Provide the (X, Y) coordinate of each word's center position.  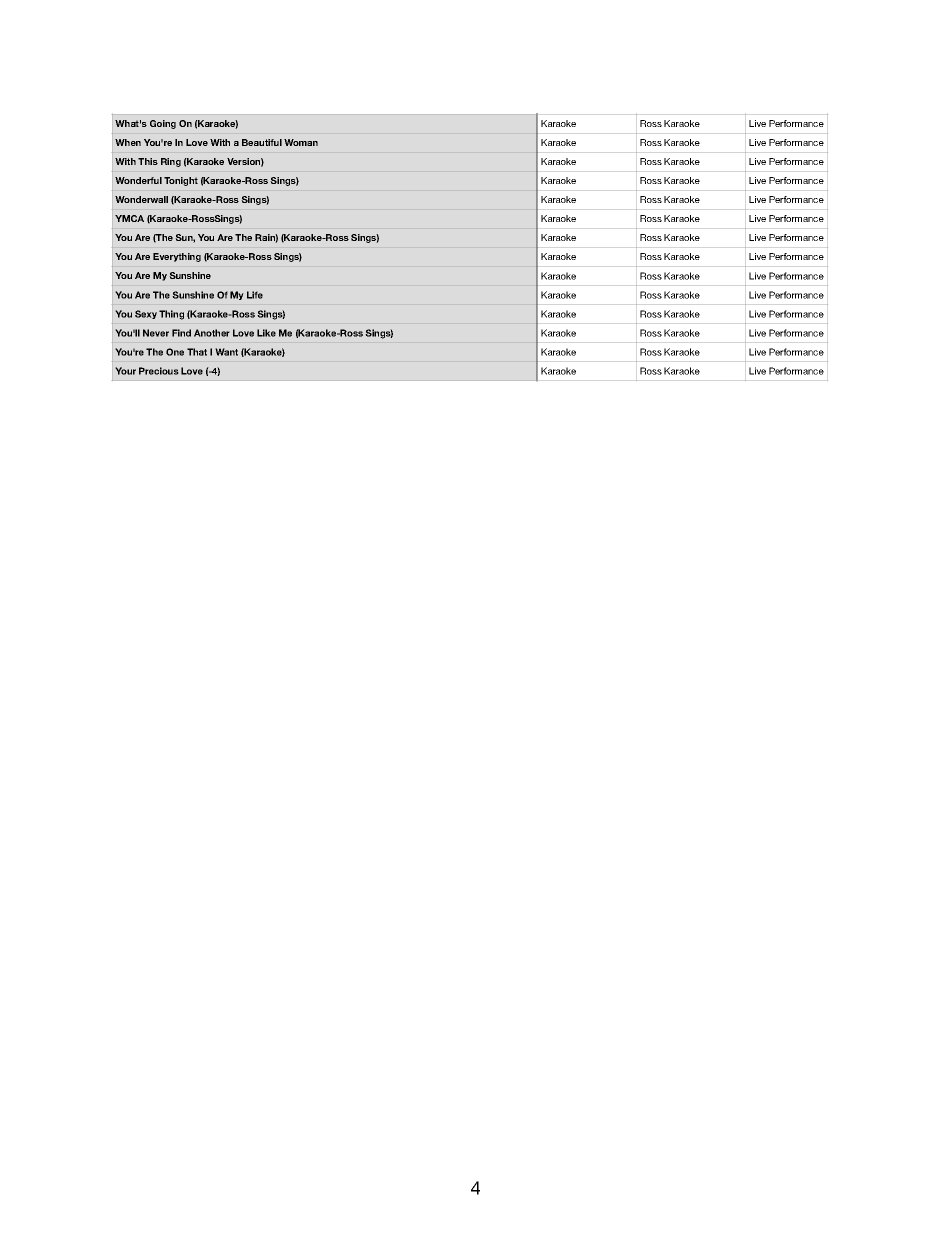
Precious (159, 371)
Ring (171, 162)
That (197, 352)
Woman (301, 142)
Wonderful (138, 180)
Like (266, 333)
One (175, 352)
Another (212, 333)
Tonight (181, 181)
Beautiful (262, 142)
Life (255, 295)
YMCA (129, 218)
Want (226, 352)
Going (163, 124)
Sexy (146, 314)
